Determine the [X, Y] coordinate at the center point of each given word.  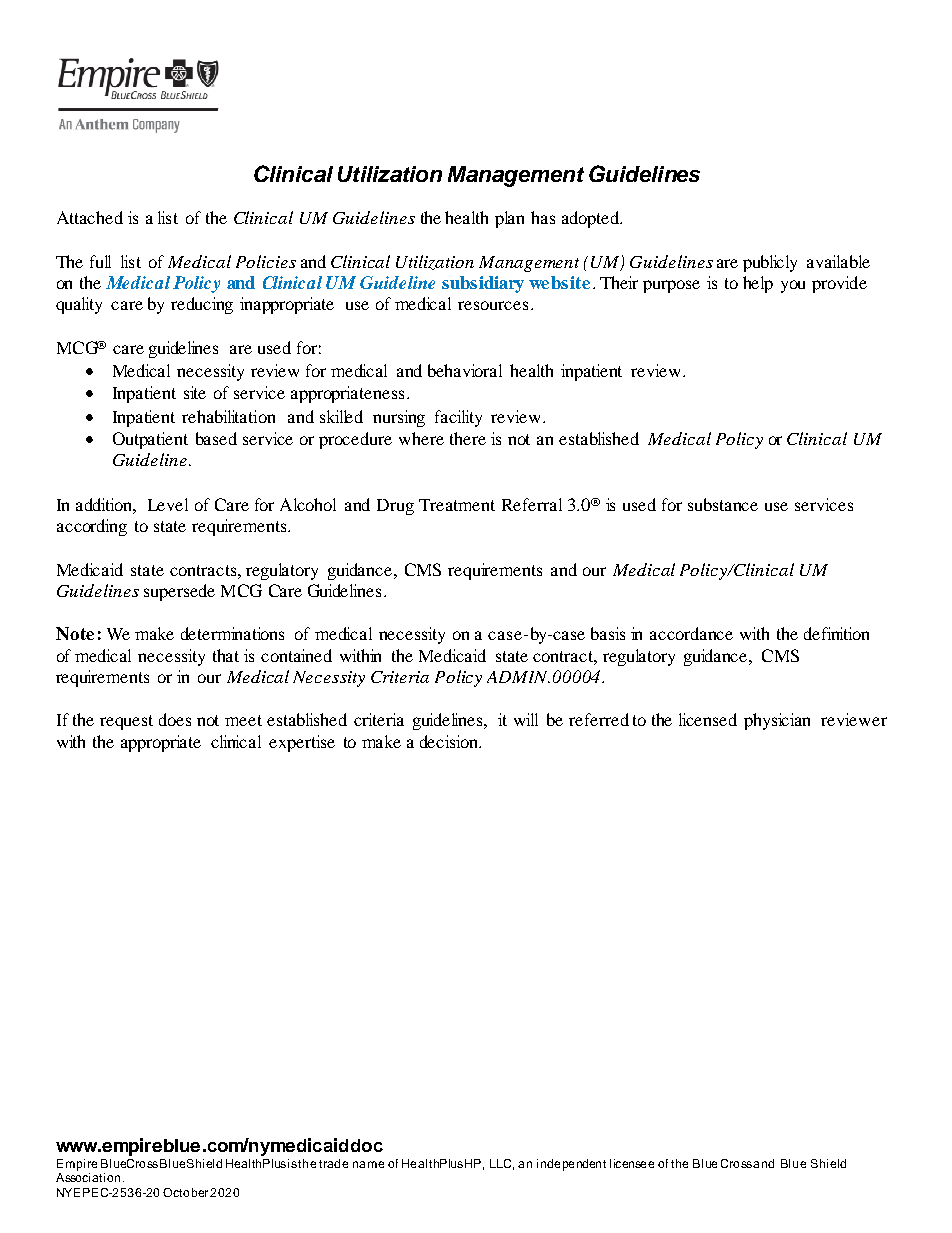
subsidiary [483, 284]
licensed [708, 719]
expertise [302, 743]
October [185, 1192]
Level [168, 504]
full [100, 261]
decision [450, 741]
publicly [770, 263]
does [175, 719]
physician [777, 721]
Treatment [457, 505]
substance [723, 504]
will [526, 719]
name [368, 1164]
